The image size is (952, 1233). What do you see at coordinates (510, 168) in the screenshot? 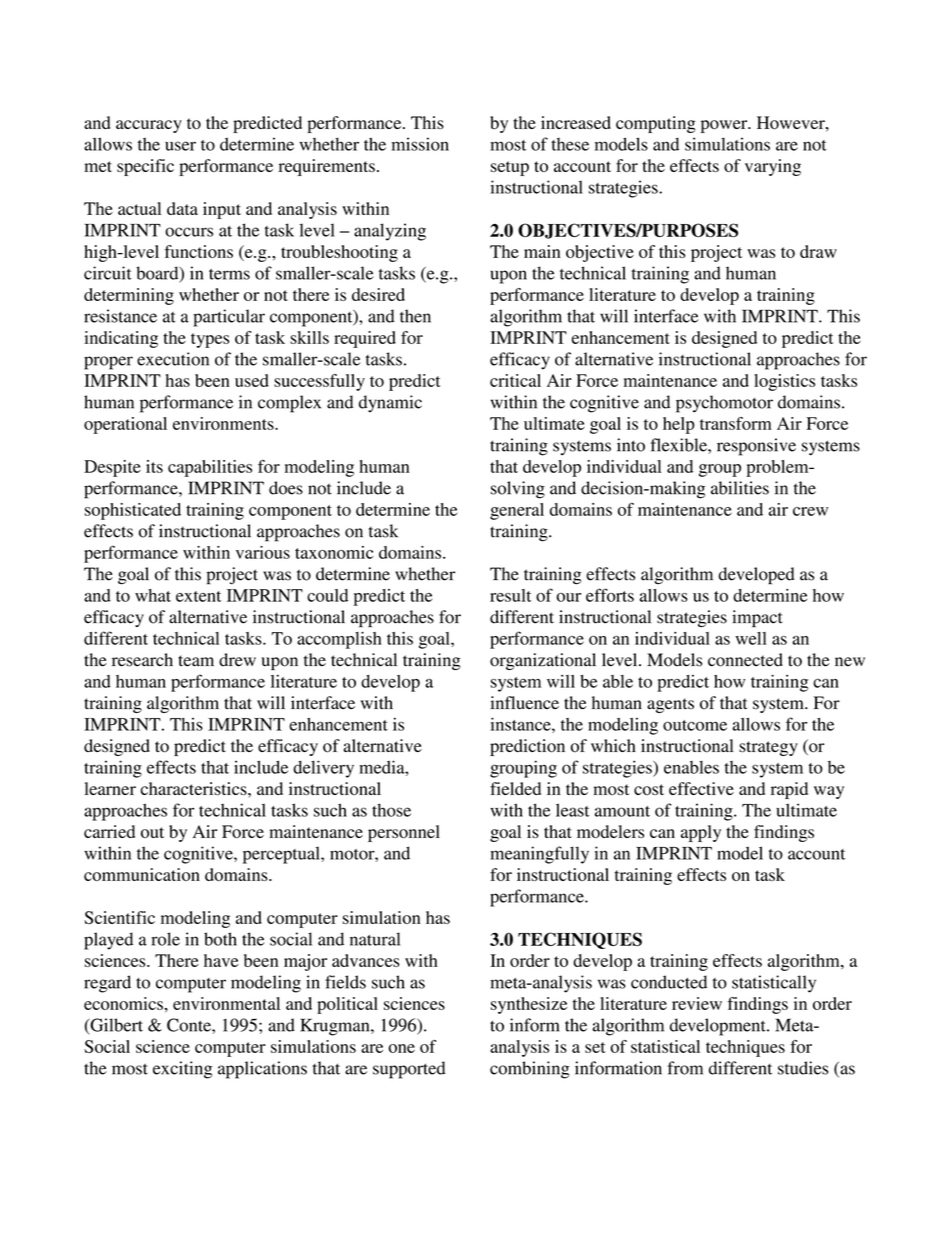
I see `setup` at bounding box center [510, 168].
